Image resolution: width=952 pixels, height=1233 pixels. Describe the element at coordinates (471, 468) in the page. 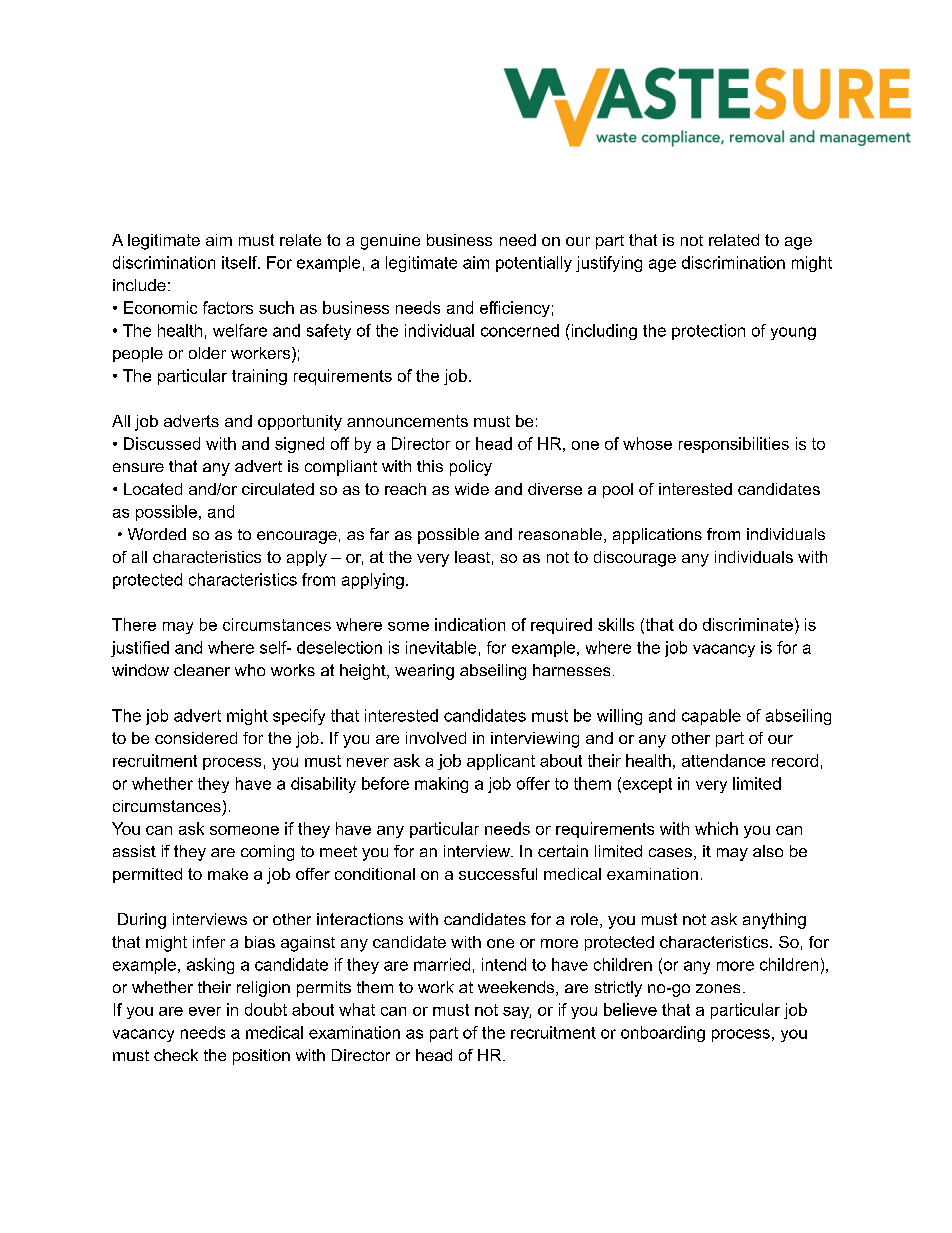

I see `policy` at that location.
